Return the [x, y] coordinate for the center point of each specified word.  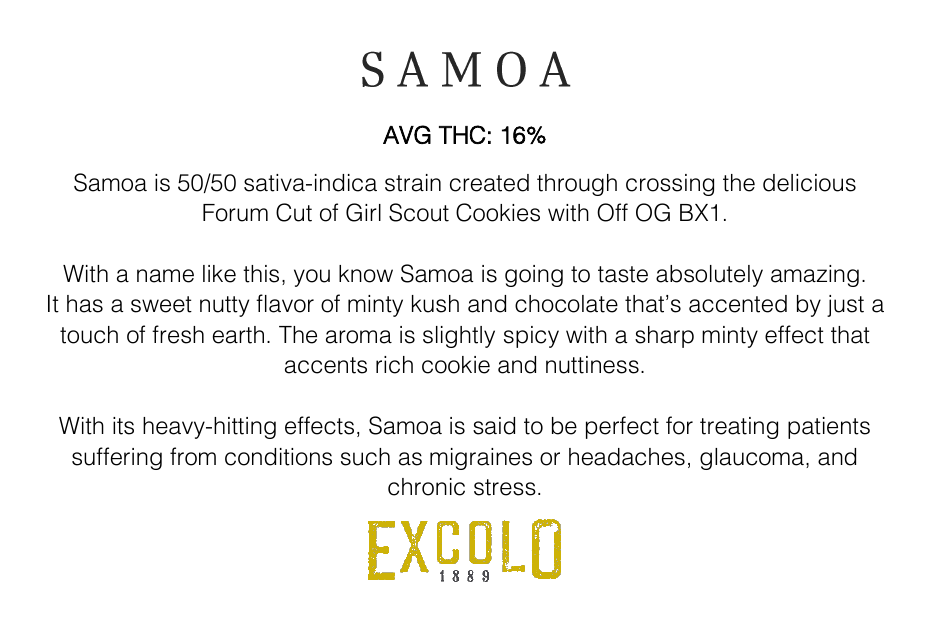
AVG [407, 134]
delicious [809, 183]
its [123, 426]
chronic [426, 487]
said [494, 426]
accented [738, 304]
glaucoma [752, 459]
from [193, 456]
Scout [419, 212]
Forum [235, 213]
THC [462, 134]
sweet [161, 304]
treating [739, 428]
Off [612, 212]
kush [435, 304]
